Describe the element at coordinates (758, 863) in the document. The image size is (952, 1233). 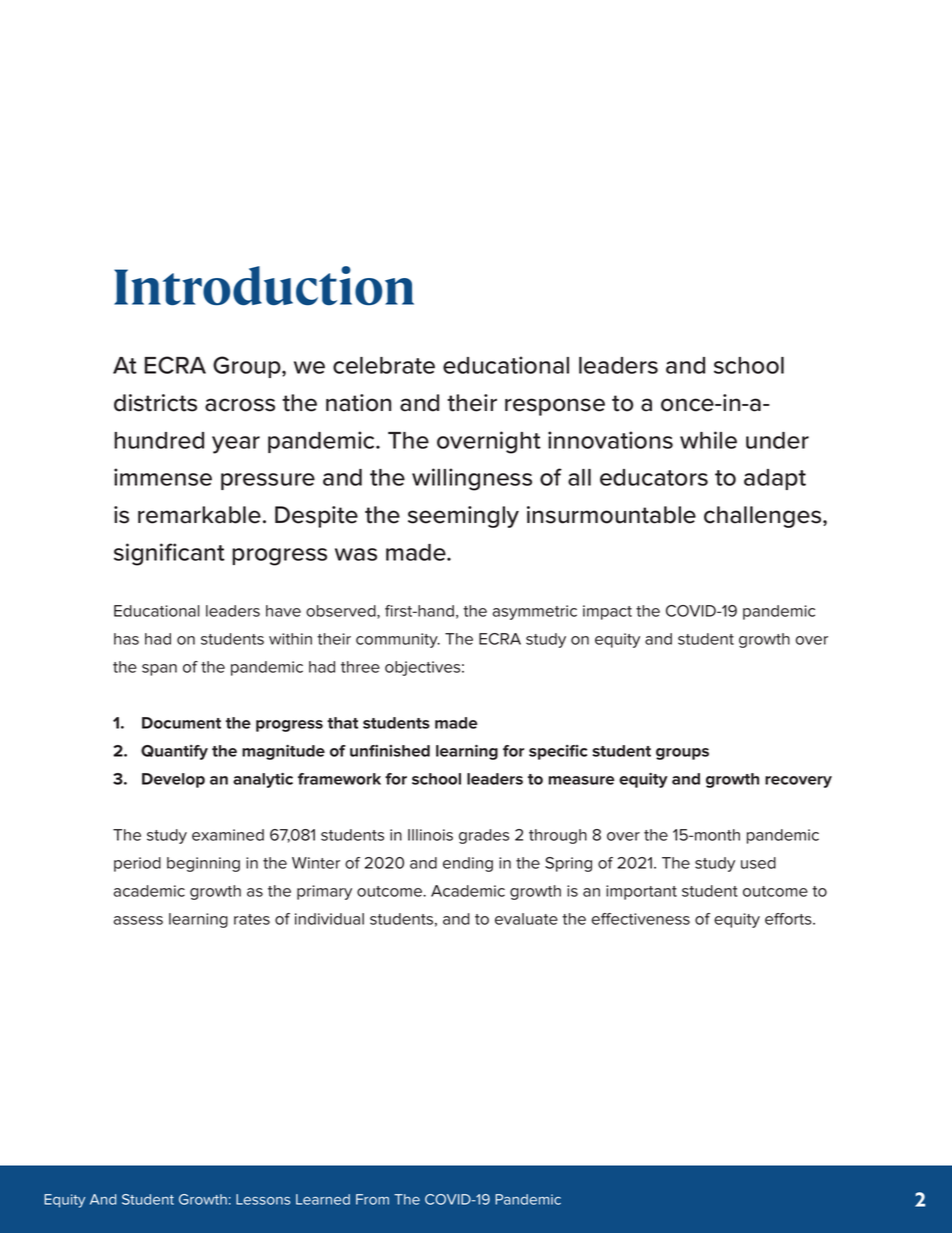
I see `used` at that location.
